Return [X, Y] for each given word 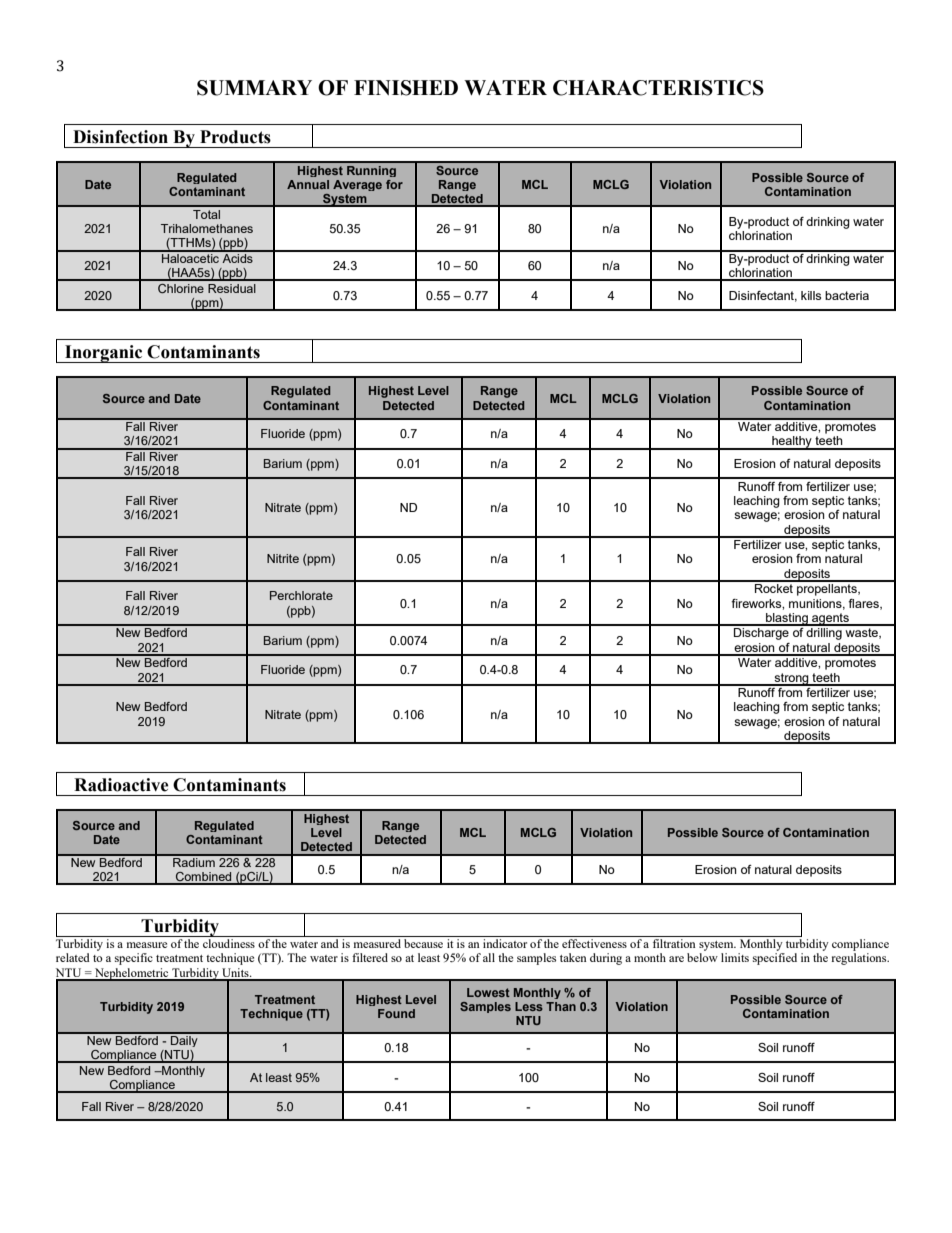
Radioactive [121, 785]
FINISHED [406, 88]
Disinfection [120, 137]
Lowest [488, 992]
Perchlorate [301, 595]
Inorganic [104, 354]
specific [134, 959]
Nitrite [283, 558]
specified [775, 959]
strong [791, 679]
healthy [792, 443]
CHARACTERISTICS [658, 88]
